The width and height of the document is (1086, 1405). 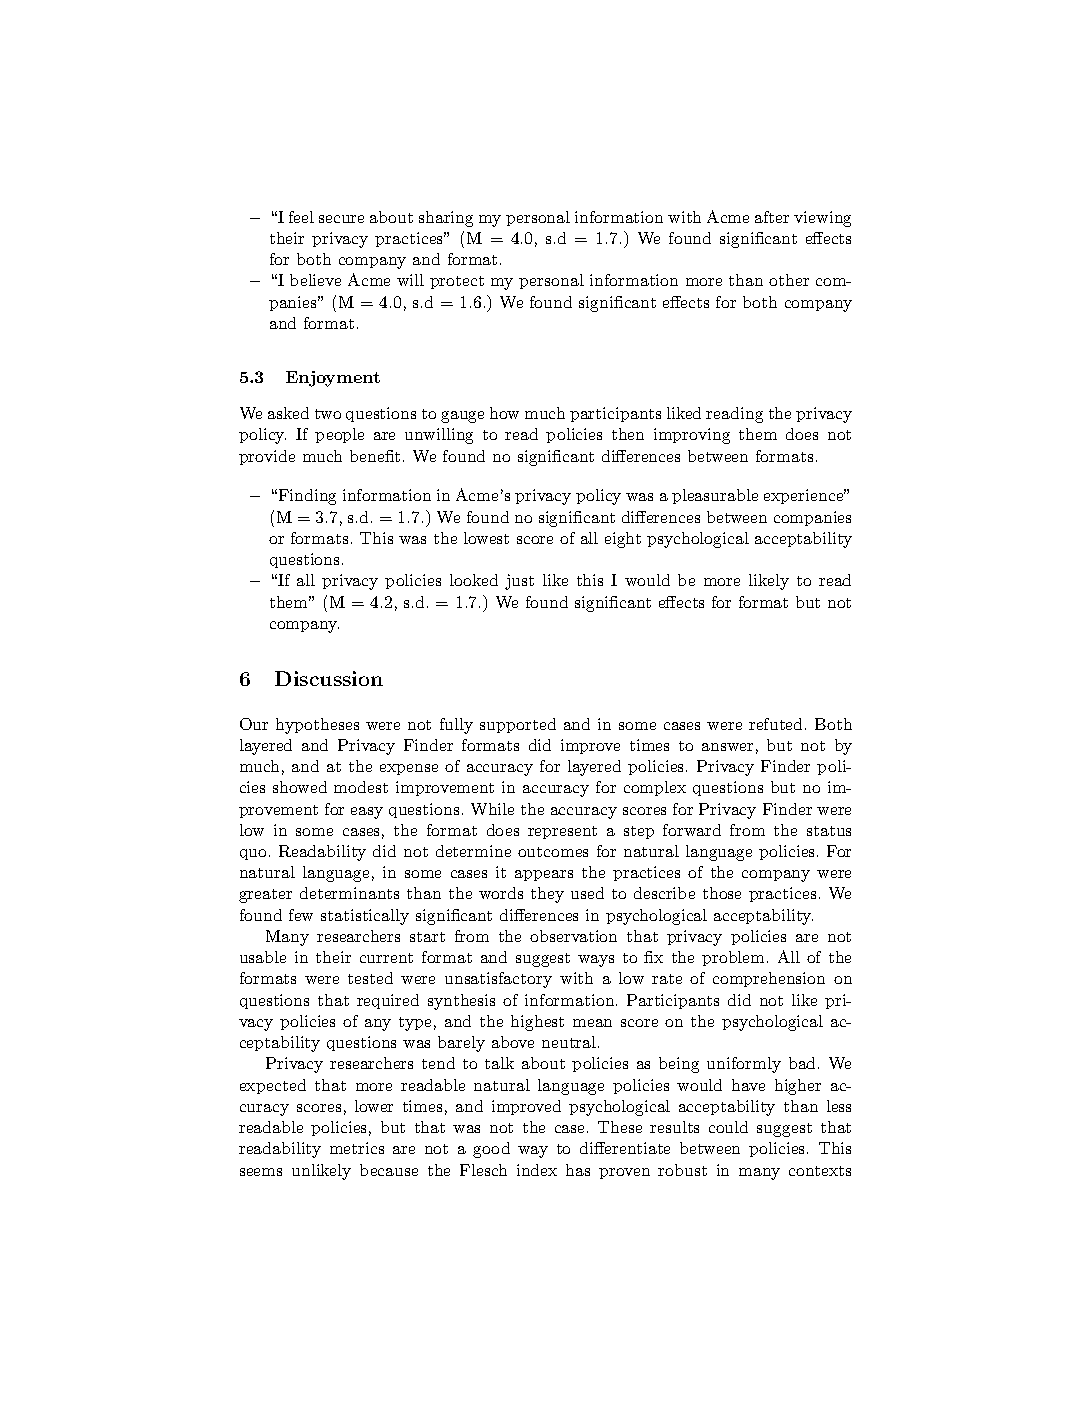 What do you see at coordinates (805, 496) in the document?
I see `experience` at bounding box center [805, 496].
